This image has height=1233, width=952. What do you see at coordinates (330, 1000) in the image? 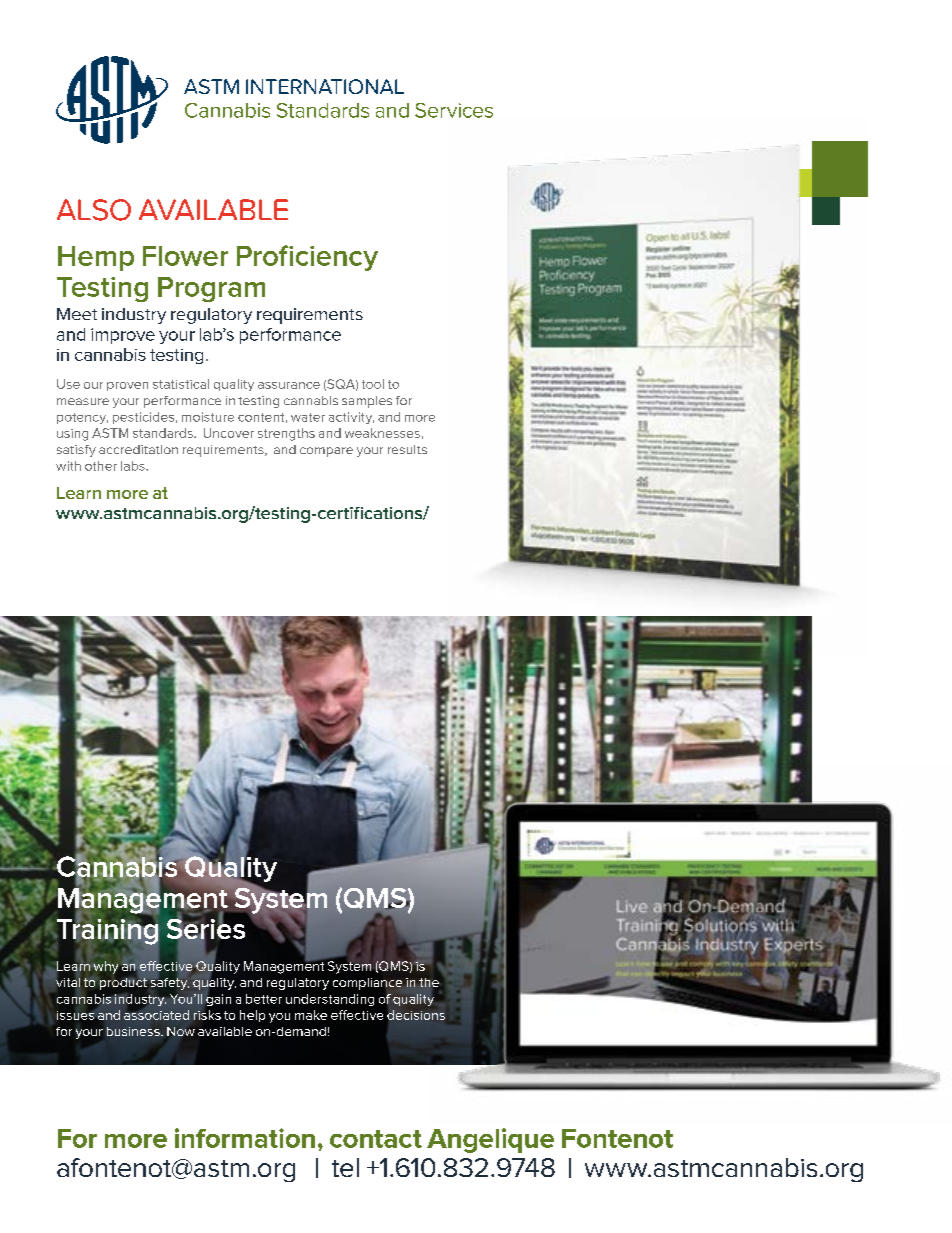
I see `understanding` at bounding box center [330, 1000].
